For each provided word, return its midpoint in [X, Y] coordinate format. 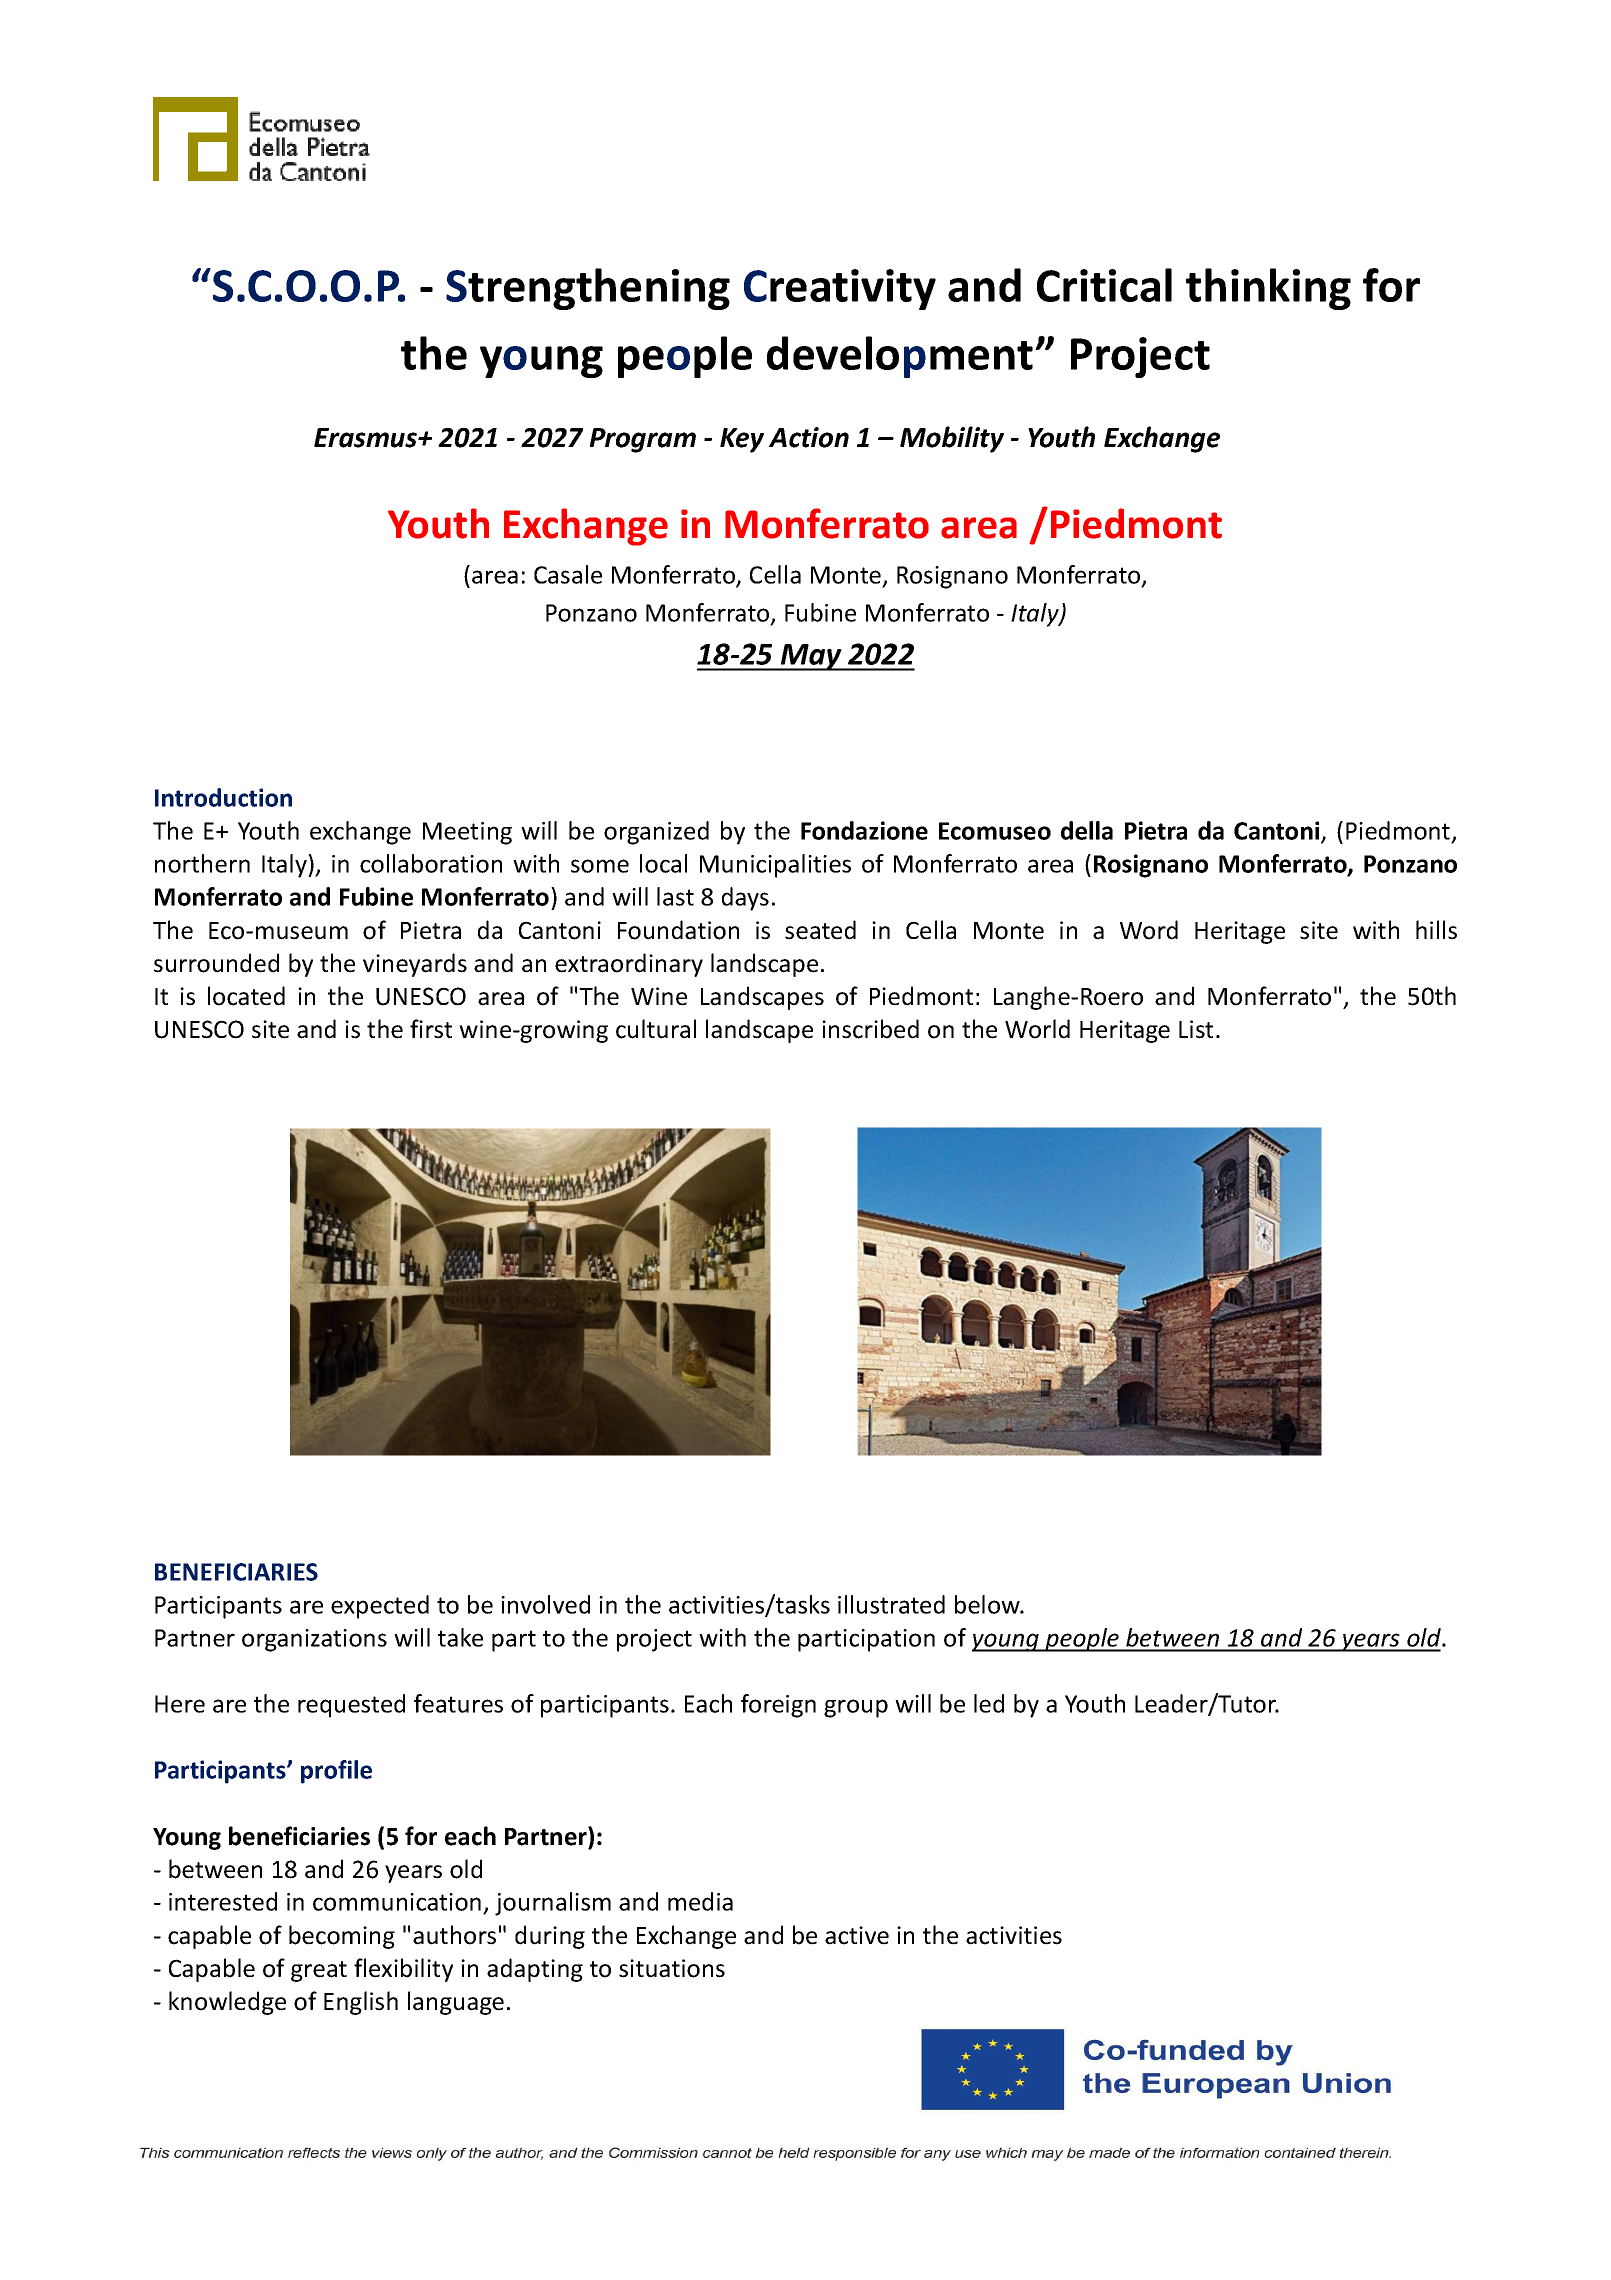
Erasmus [367, 438]
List [1196, 1029]
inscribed [870, 1029]
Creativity [840, 289]
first [431, 1029]
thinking [1268, 289]
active [857, 1935]
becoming [342, 1937]
